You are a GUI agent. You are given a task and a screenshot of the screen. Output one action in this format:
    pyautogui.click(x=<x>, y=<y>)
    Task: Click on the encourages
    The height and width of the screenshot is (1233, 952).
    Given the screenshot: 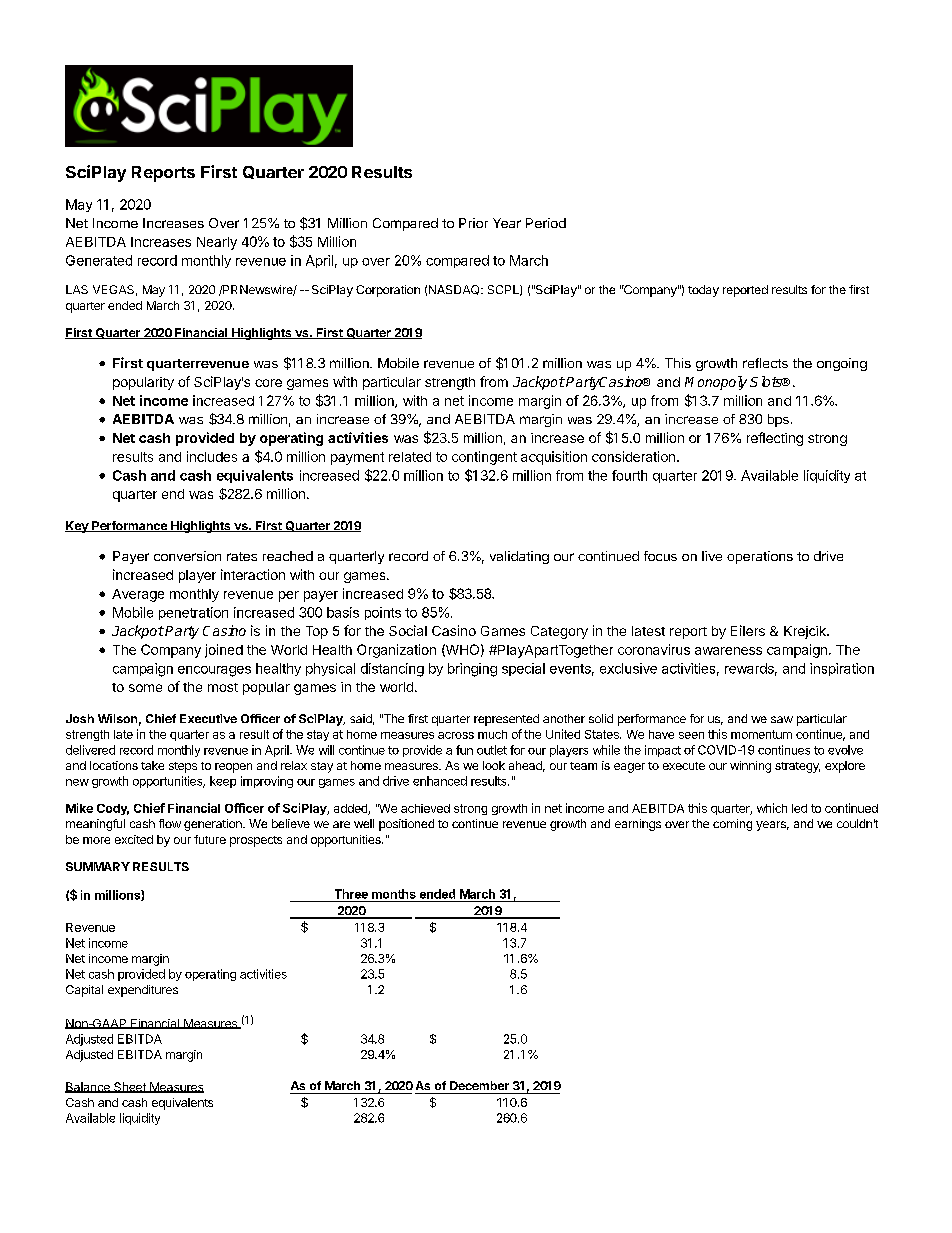 What is the action you would take?
    pyautogui.click(x=214, y=671)
